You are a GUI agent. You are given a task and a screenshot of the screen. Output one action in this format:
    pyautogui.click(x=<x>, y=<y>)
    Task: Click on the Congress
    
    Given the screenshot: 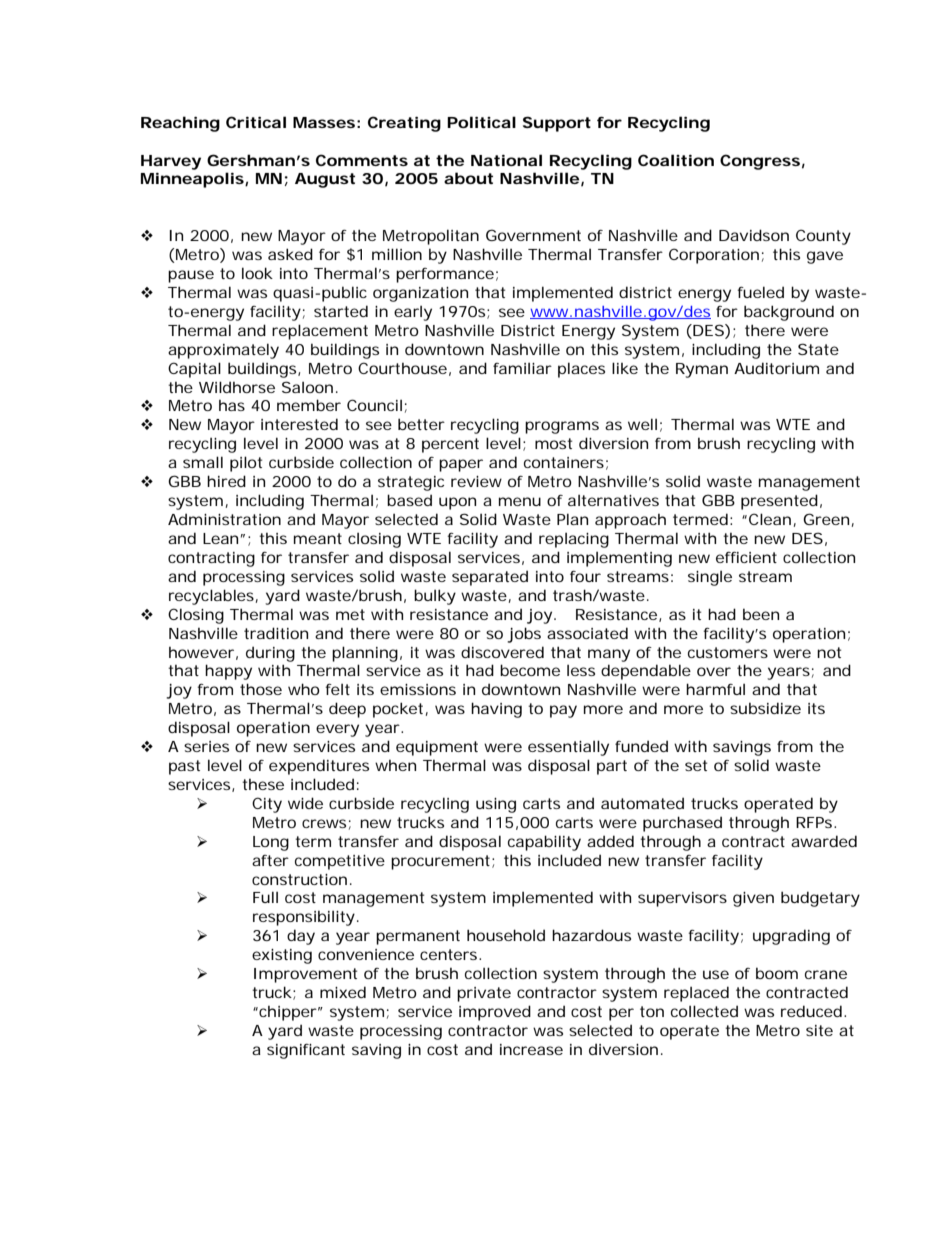 What is the action you would take?
    pyautogui.click(x=760, y=162)
